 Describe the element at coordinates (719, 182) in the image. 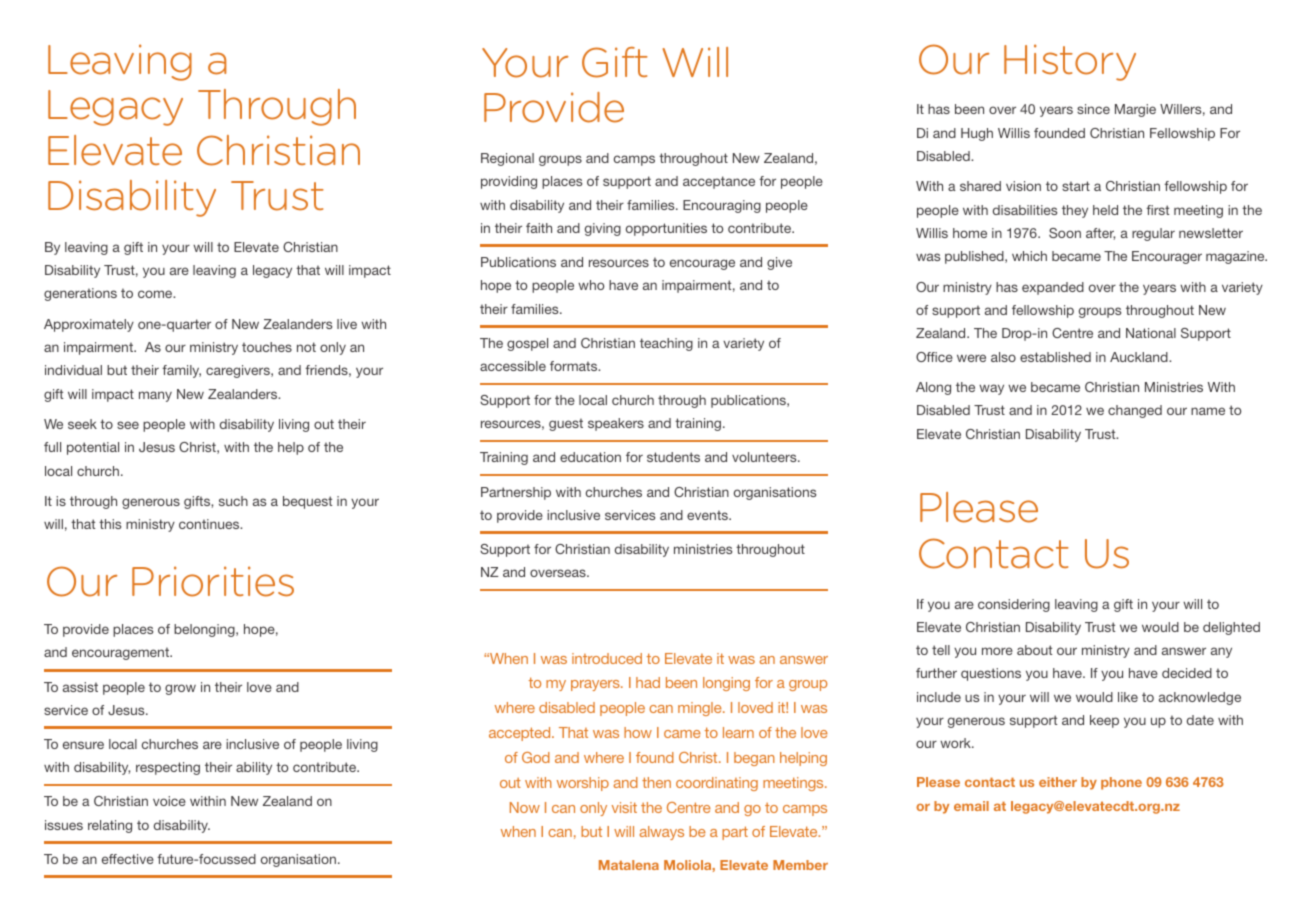

I see `acceptance` at that location.
